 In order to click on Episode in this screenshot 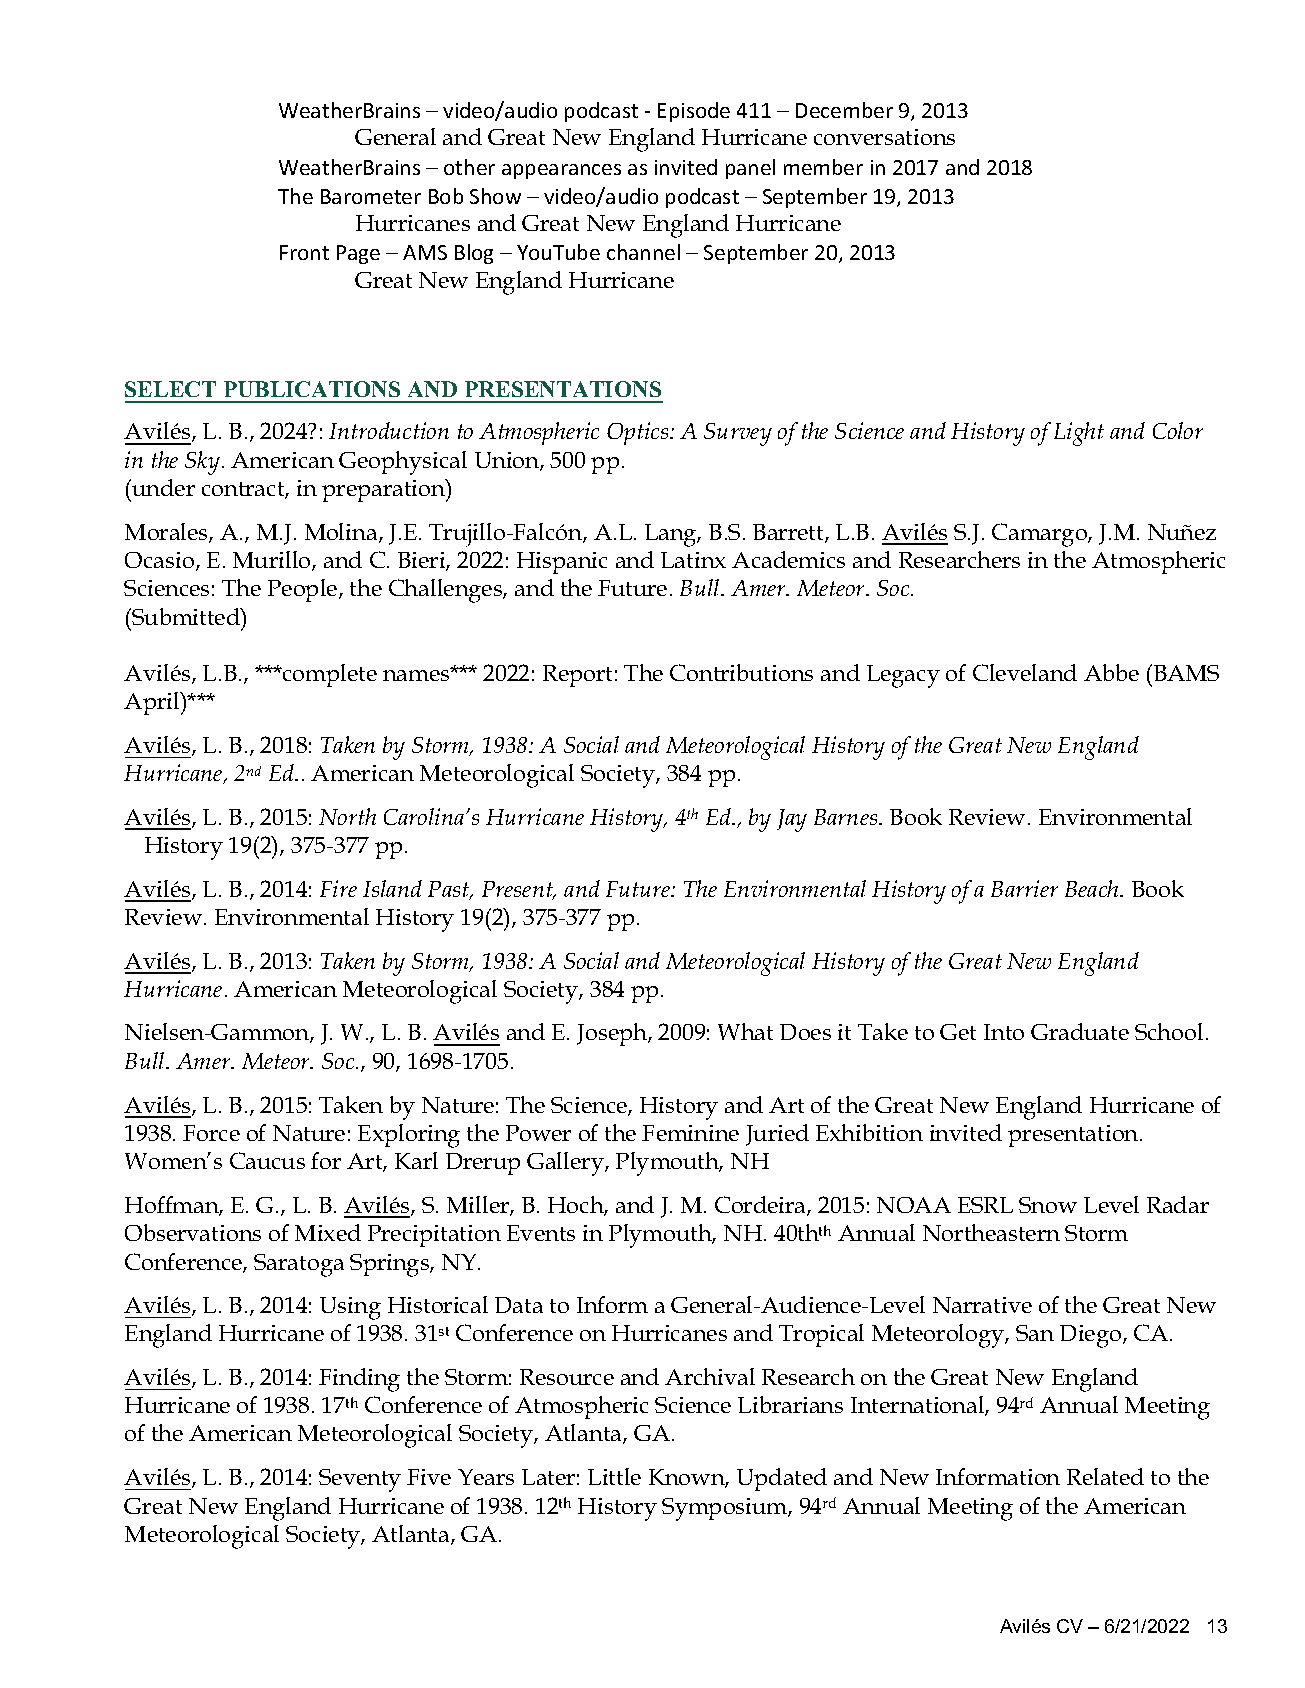, I will do `click(694, 112)`.
